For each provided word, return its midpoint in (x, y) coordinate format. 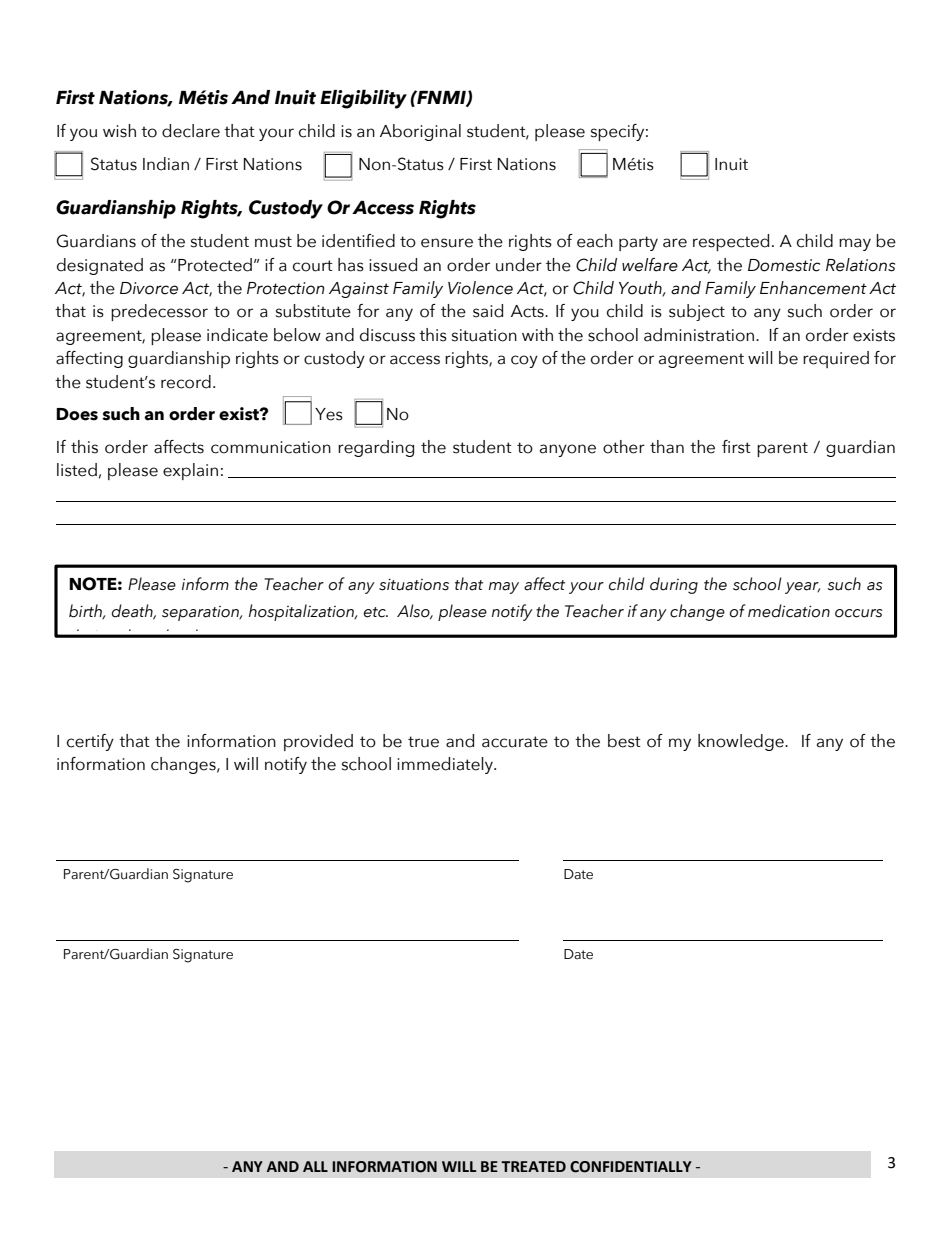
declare (191, 131)
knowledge (742, 742)
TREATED (533, 1166)
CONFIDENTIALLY (631, 1167)
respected (731, 242)
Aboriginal (420, 132)
